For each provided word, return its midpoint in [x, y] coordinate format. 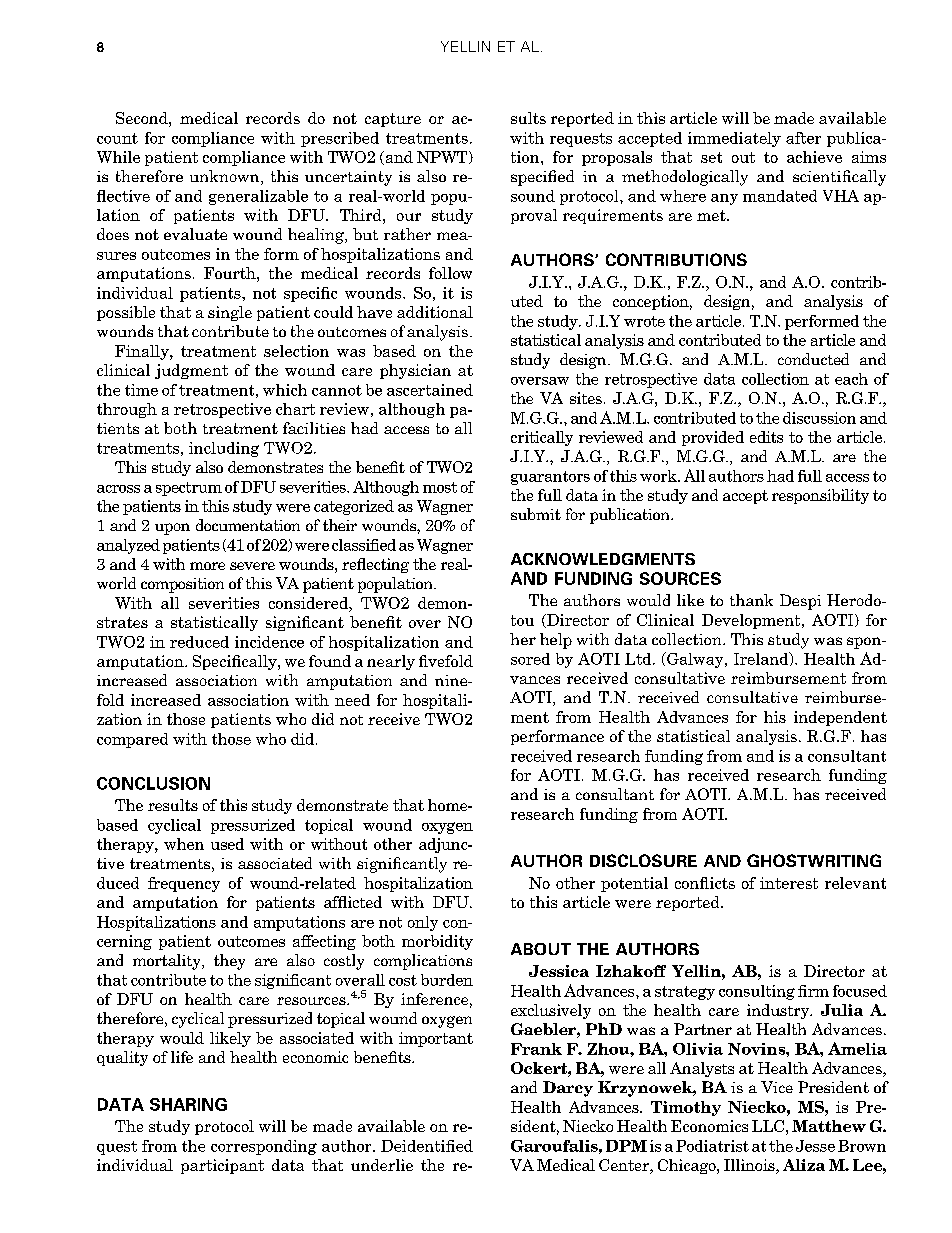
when [184, 844]
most [440, 487]
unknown [226, 177]
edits [766, 437]
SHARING [188, 1104]
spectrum [189, 489]
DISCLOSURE [643, 860]
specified [542, 178]
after [803, 138]
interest [789, 883]
